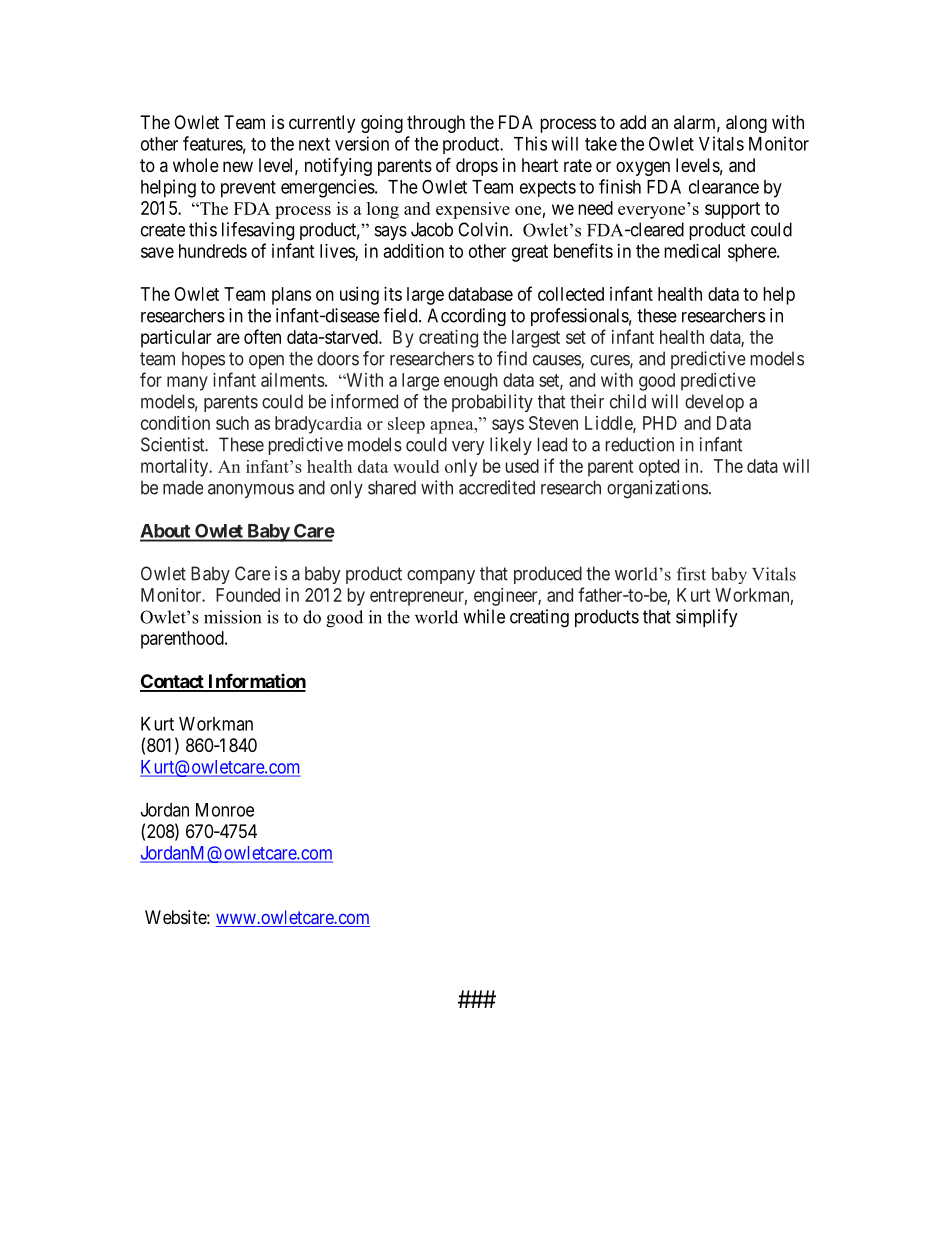 The height and width of the document is (1233, 952). What do you see at coordinates (251, 491) in the document?
I see `anonymous` at bounding box center [251, 491].
